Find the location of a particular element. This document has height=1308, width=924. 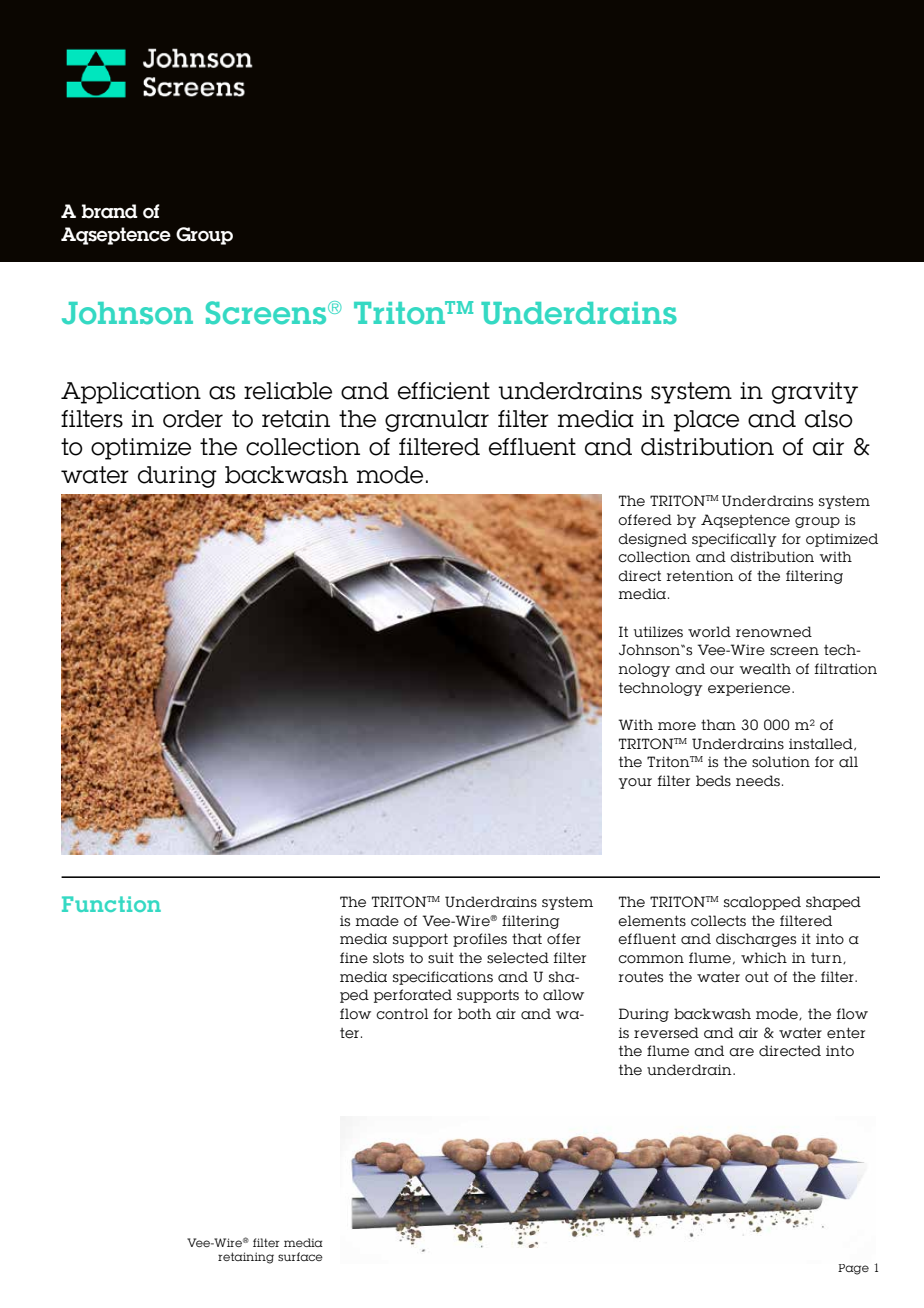

which is located at coordinates (764, 958).
